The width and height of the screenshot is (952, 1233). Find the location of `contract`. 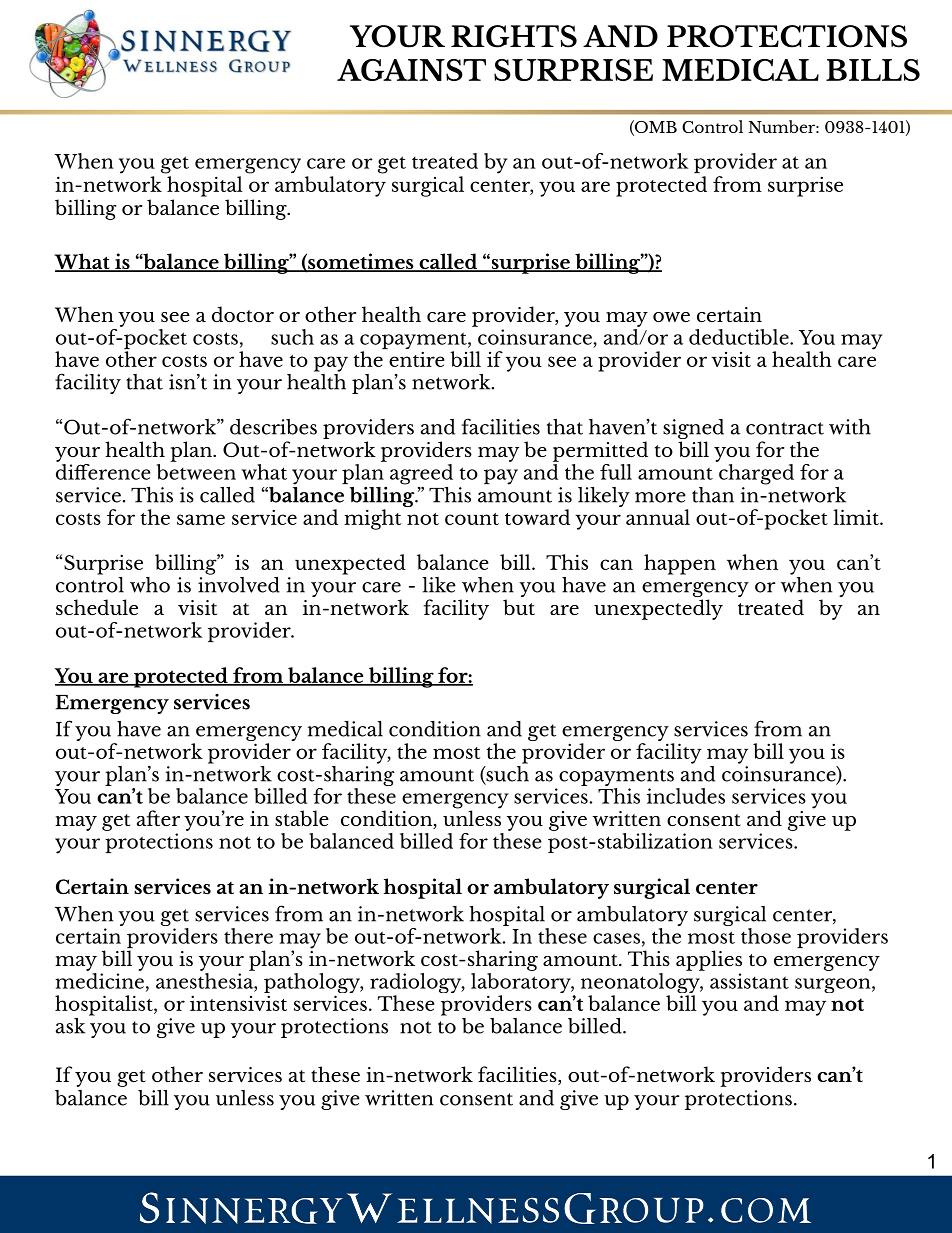

contract is located at coordinates (785, 428).
